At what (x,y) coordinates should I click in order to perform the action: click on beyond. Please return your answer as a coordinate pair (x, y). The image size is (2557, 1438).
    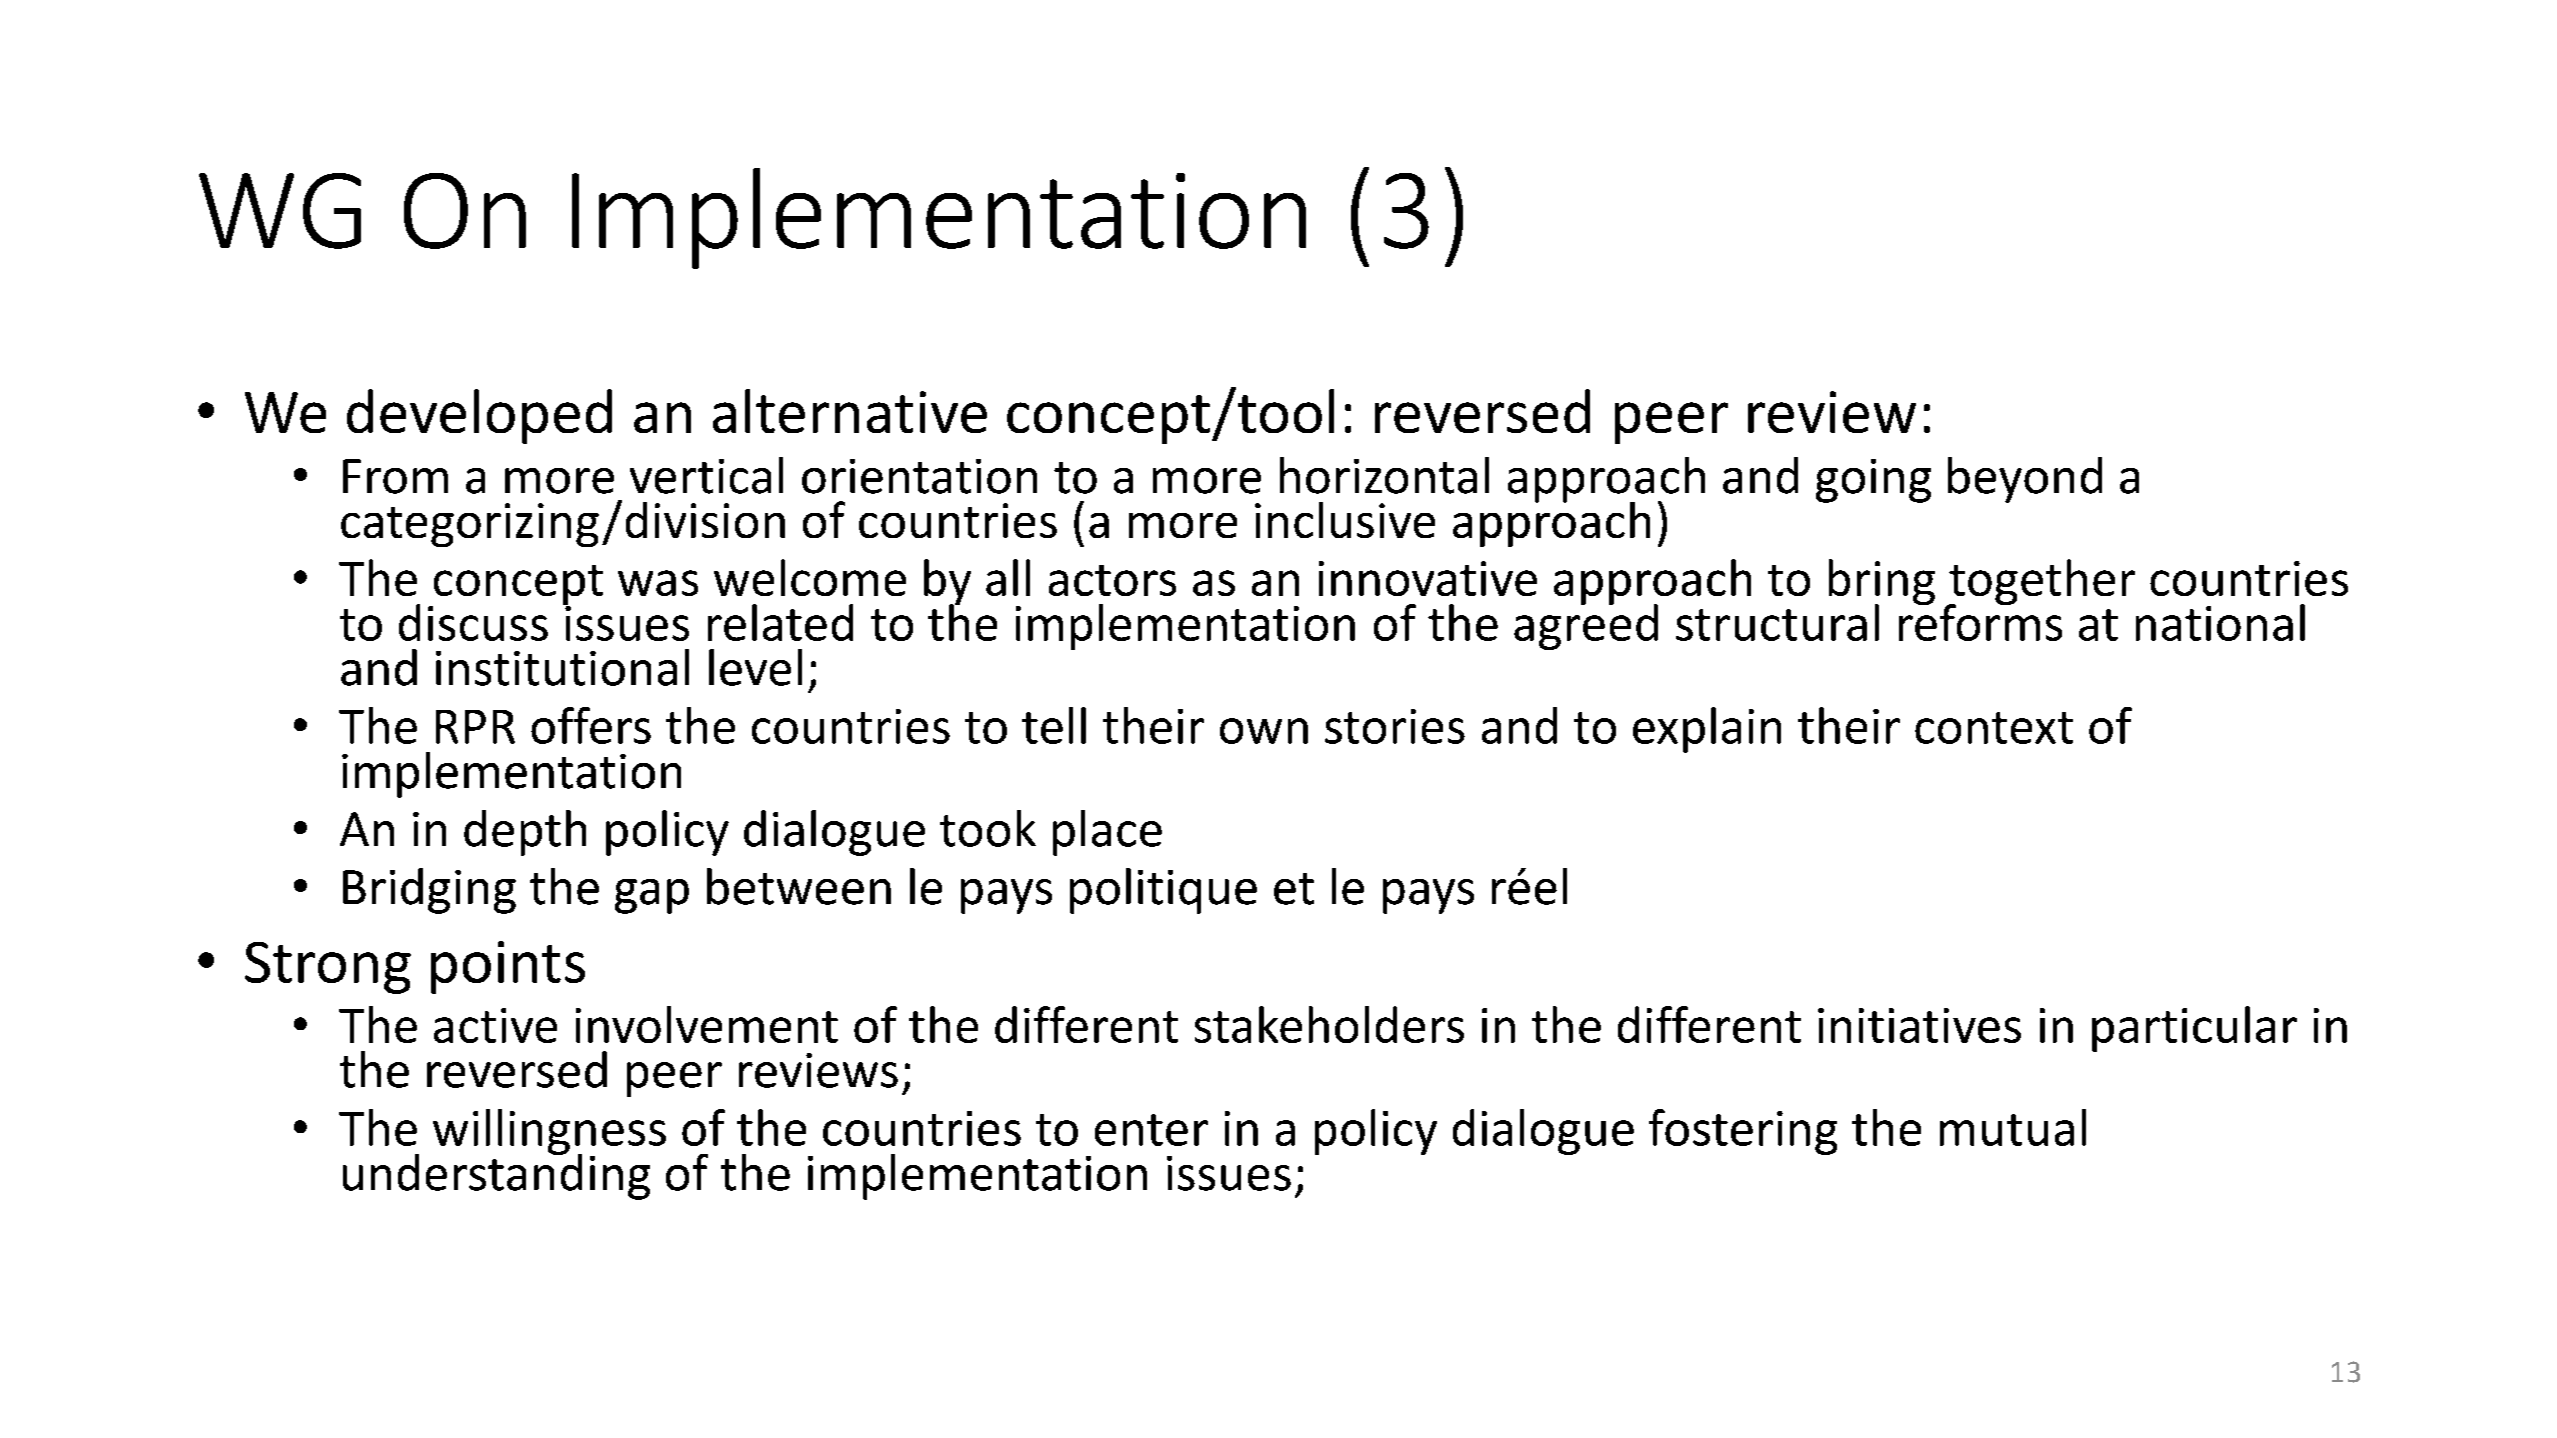
    Looking at the image, I should click on (2025, 480).
